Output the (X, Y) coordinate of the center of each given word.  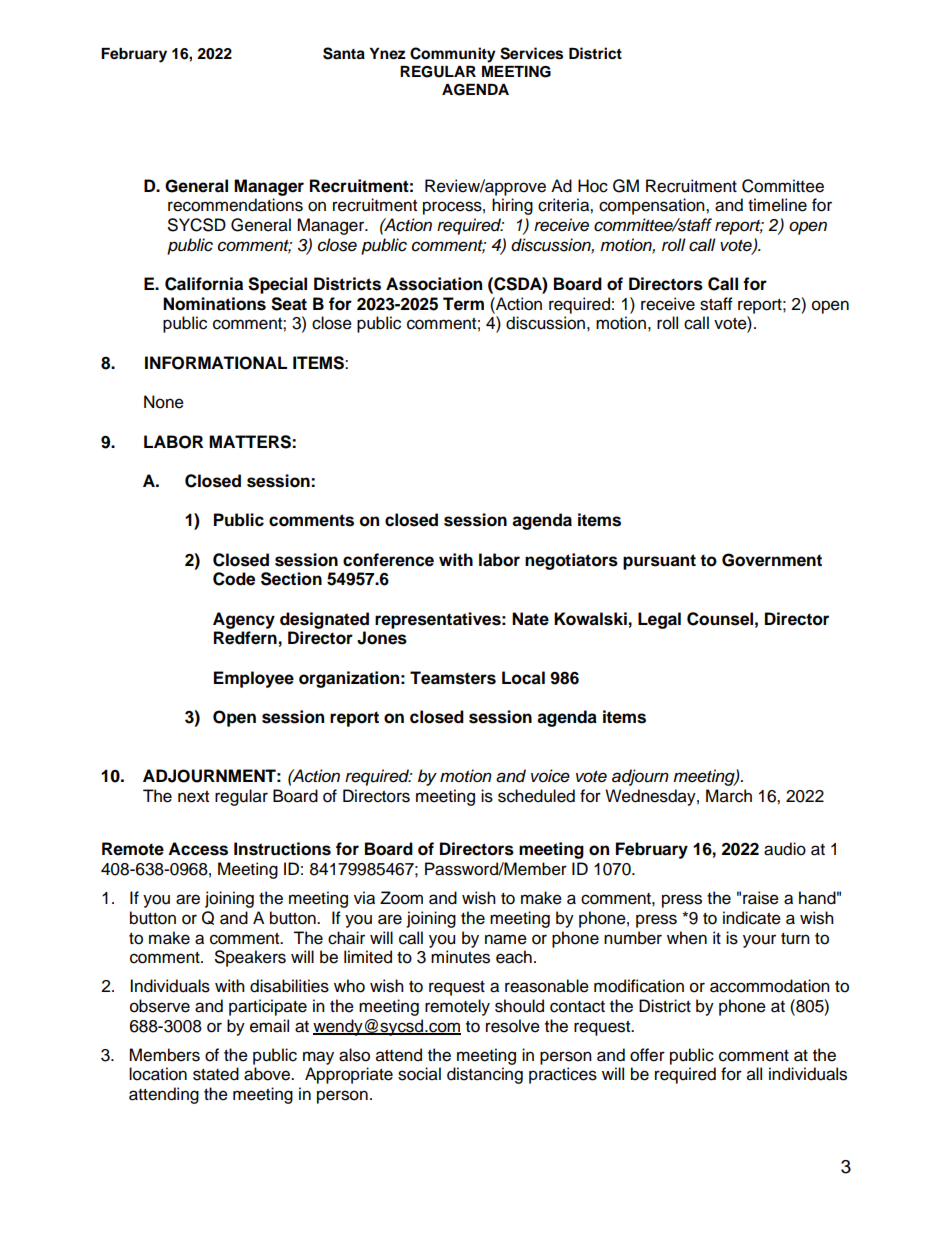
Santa (344, 53)
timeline (777, 205)
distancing (485, 1075)
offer (647, 1055)
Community (453, 55)
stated (216, 1074)
